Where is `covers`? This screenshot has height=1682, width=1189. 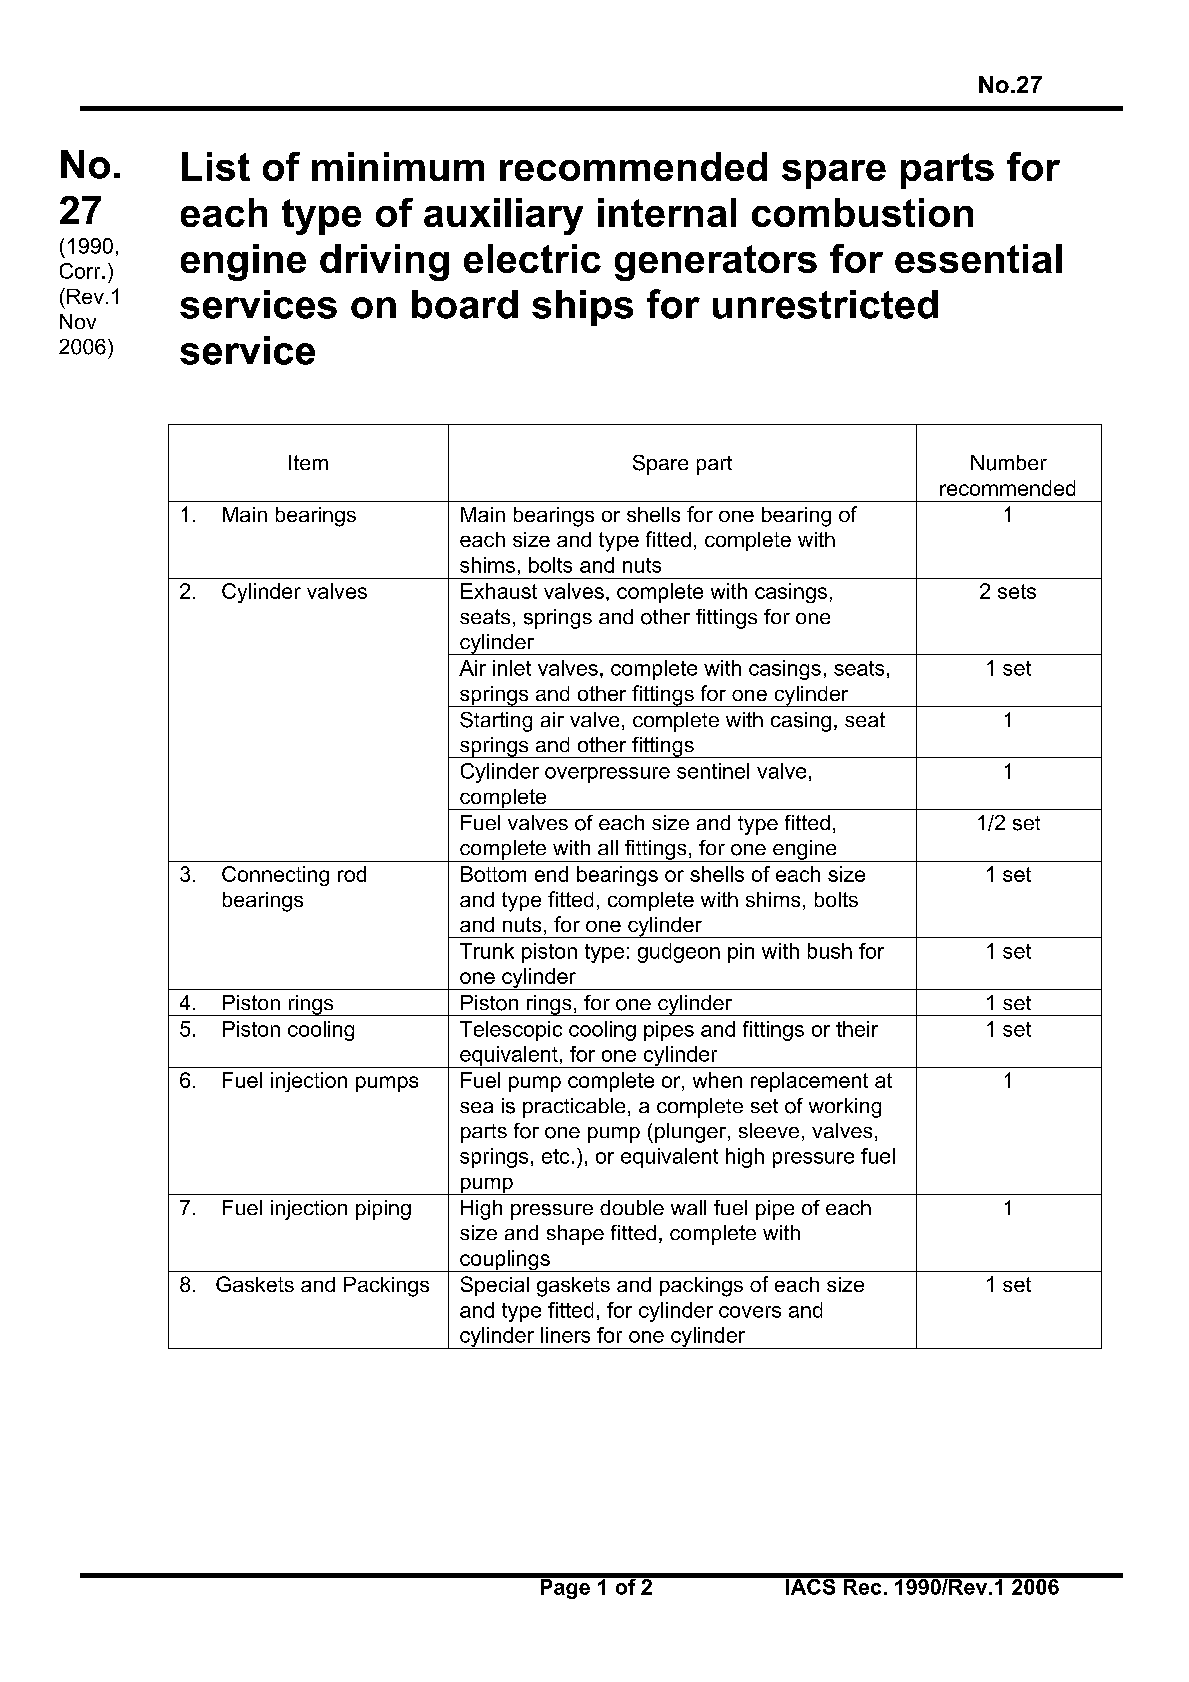
covers is located at coordinates (750, 1312).
